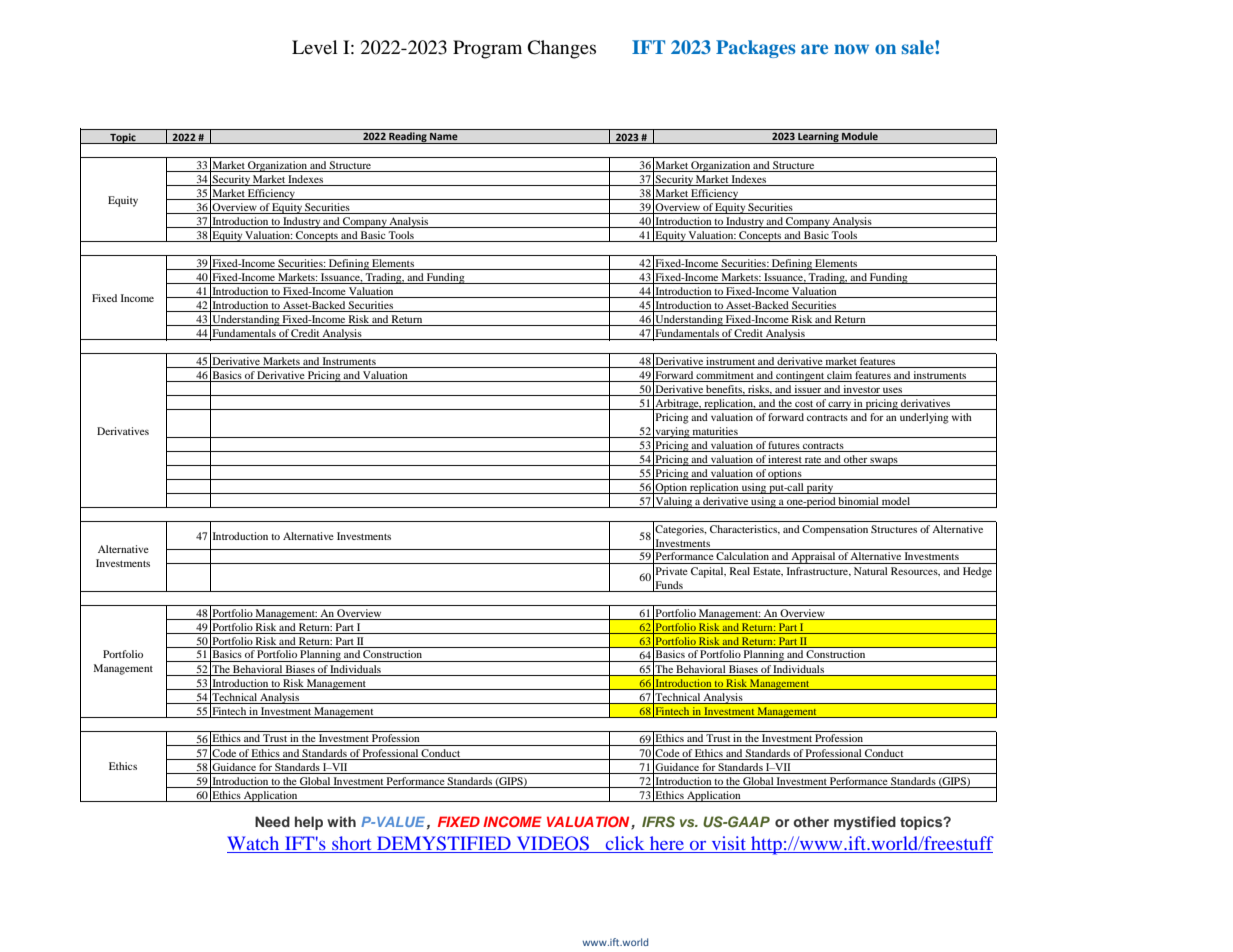 This screenshot has height=952, width=1233. What do you see at coordinates (839, 376) in the screenshot?
I see `claim` at bounding box center [839, 376].
